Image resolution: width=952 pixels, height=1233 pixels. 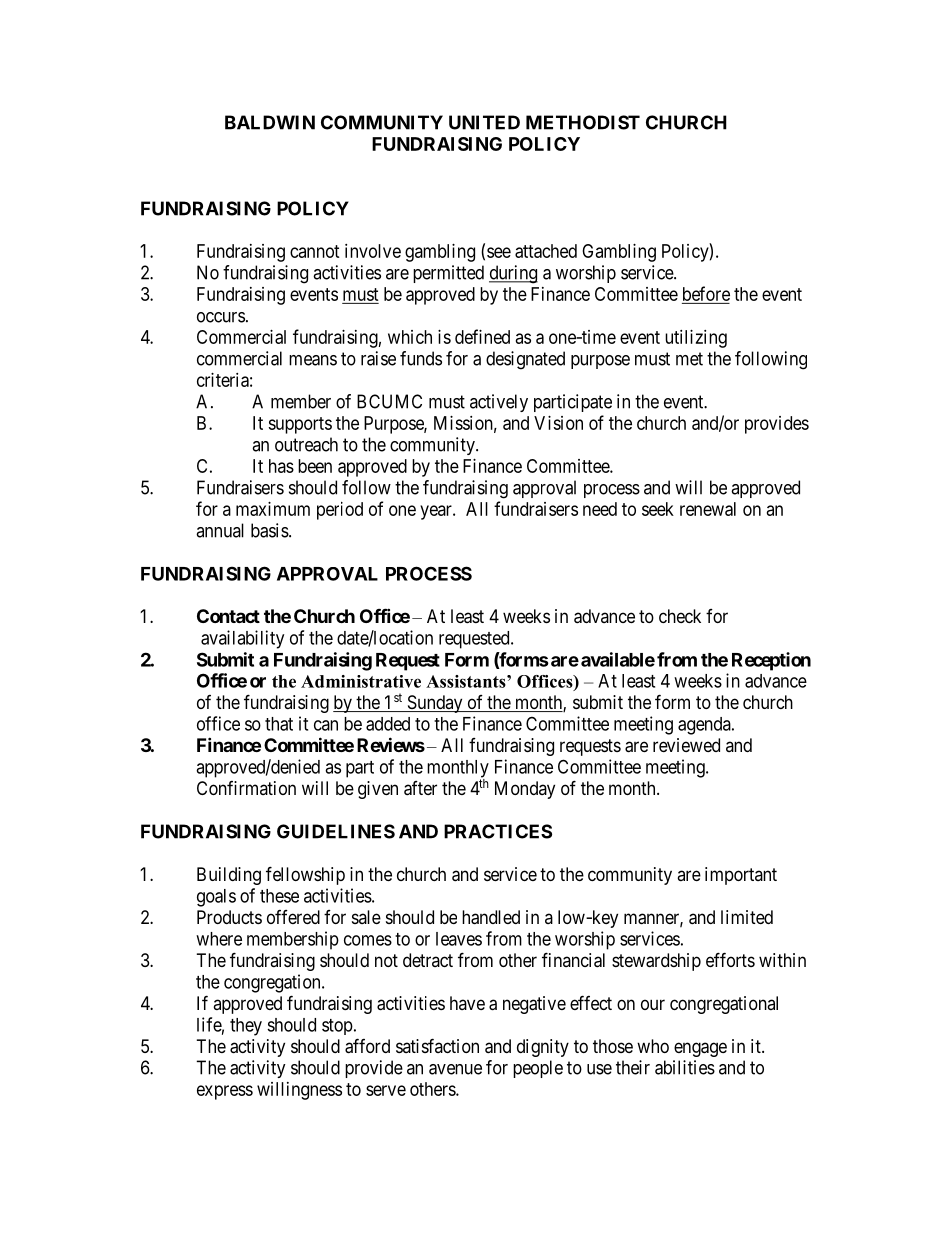 I want to click on that, so click(x=279, y=724).
